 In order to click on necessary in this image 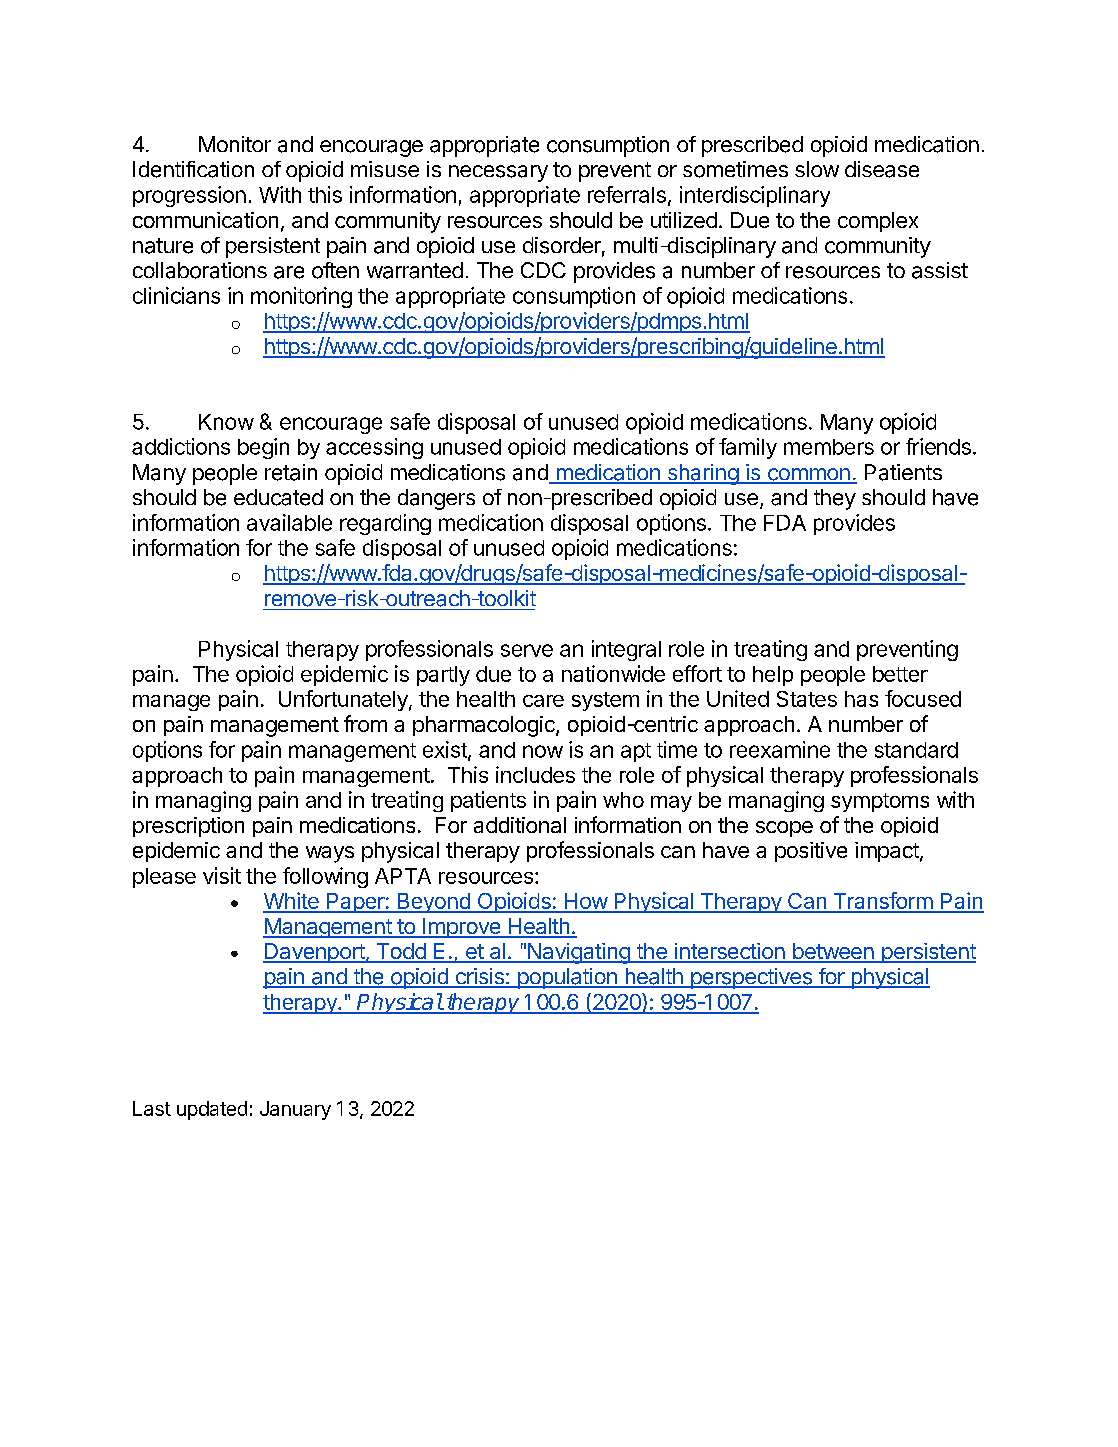, I will do `click(498, 173)`.
